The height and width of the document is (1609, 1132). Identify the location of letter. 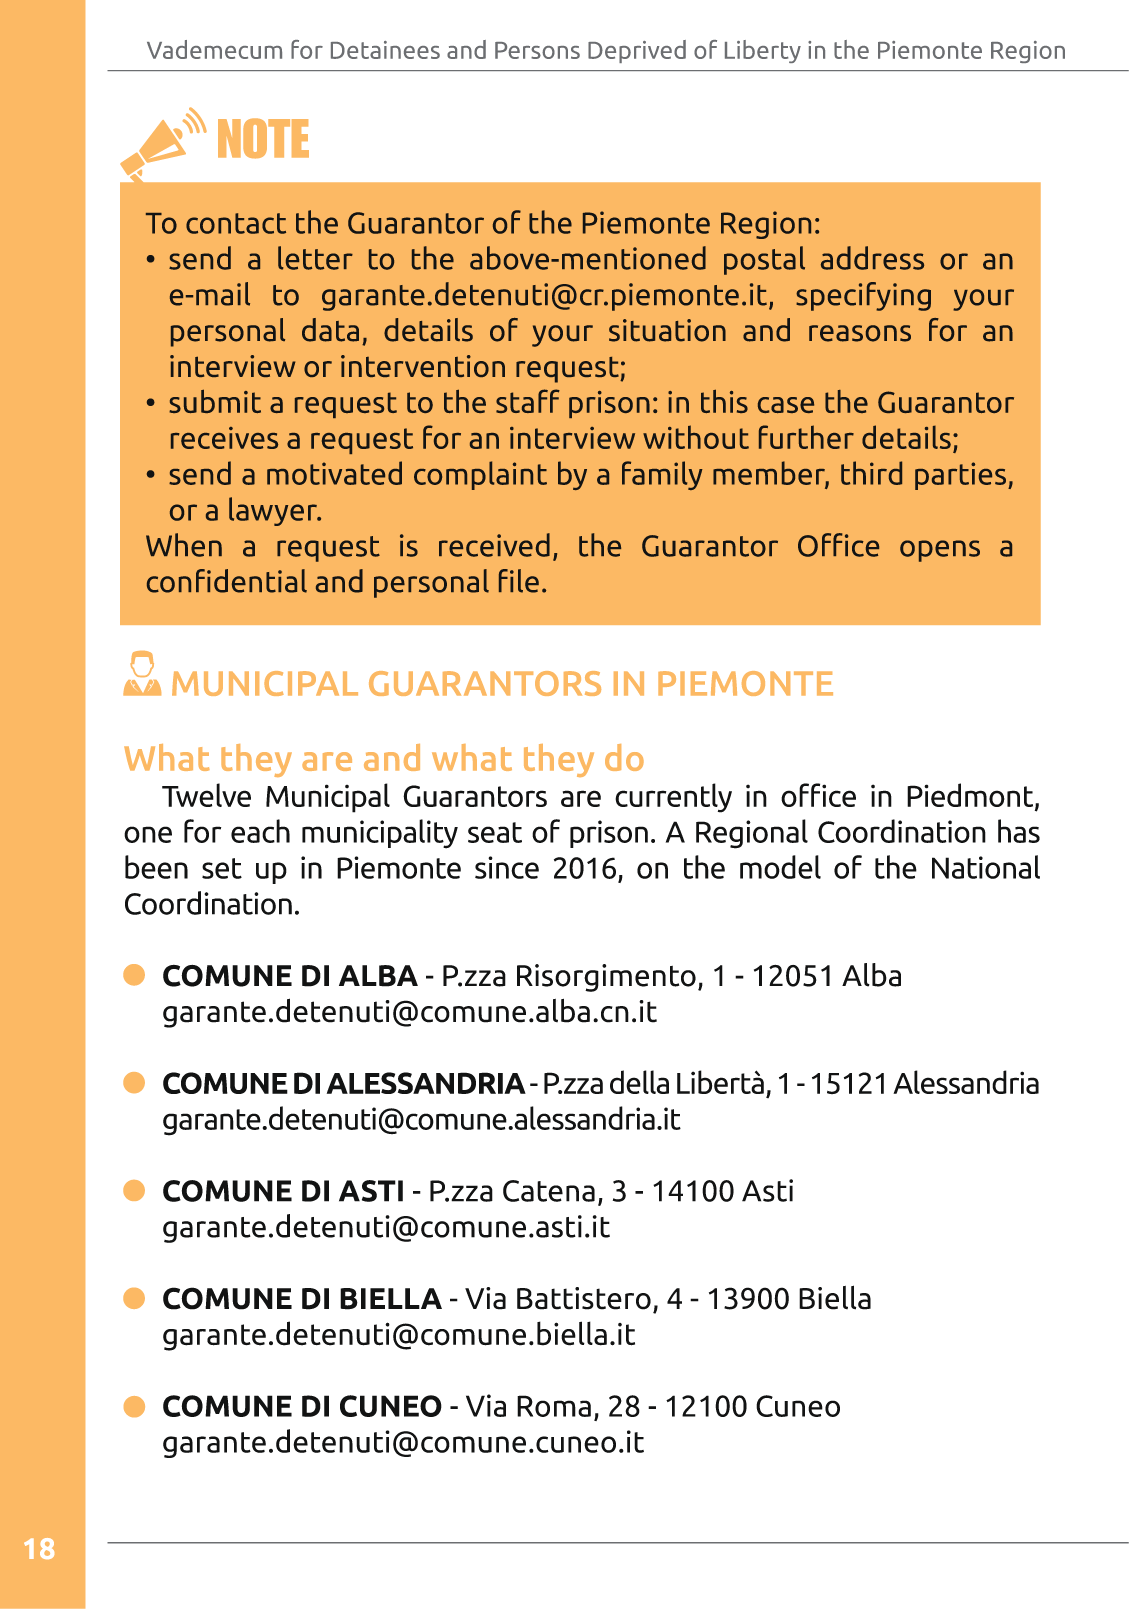
(315, 258).
